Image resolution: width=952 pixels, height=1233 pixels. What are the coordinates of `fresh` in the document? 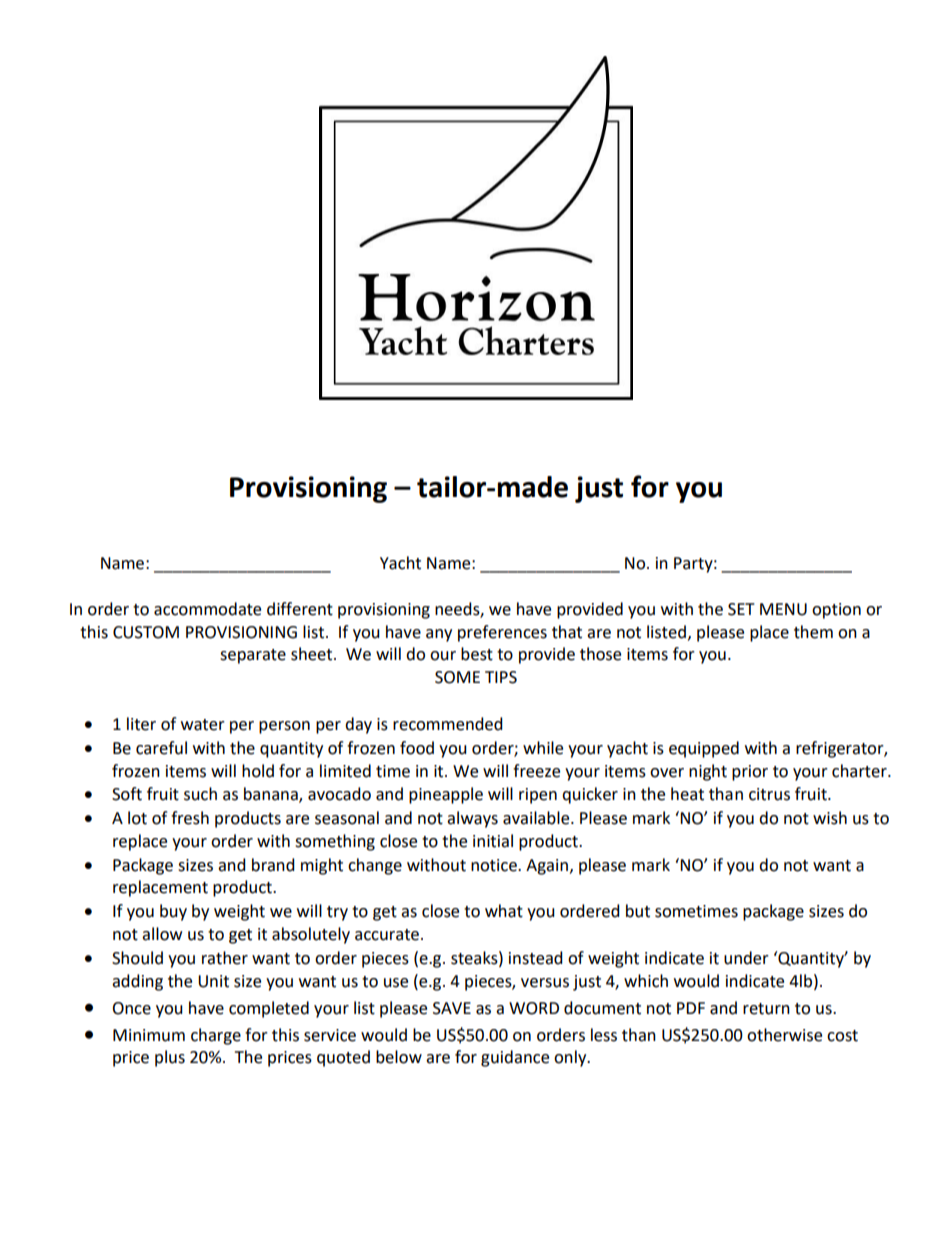 It's located at (190, 818).
